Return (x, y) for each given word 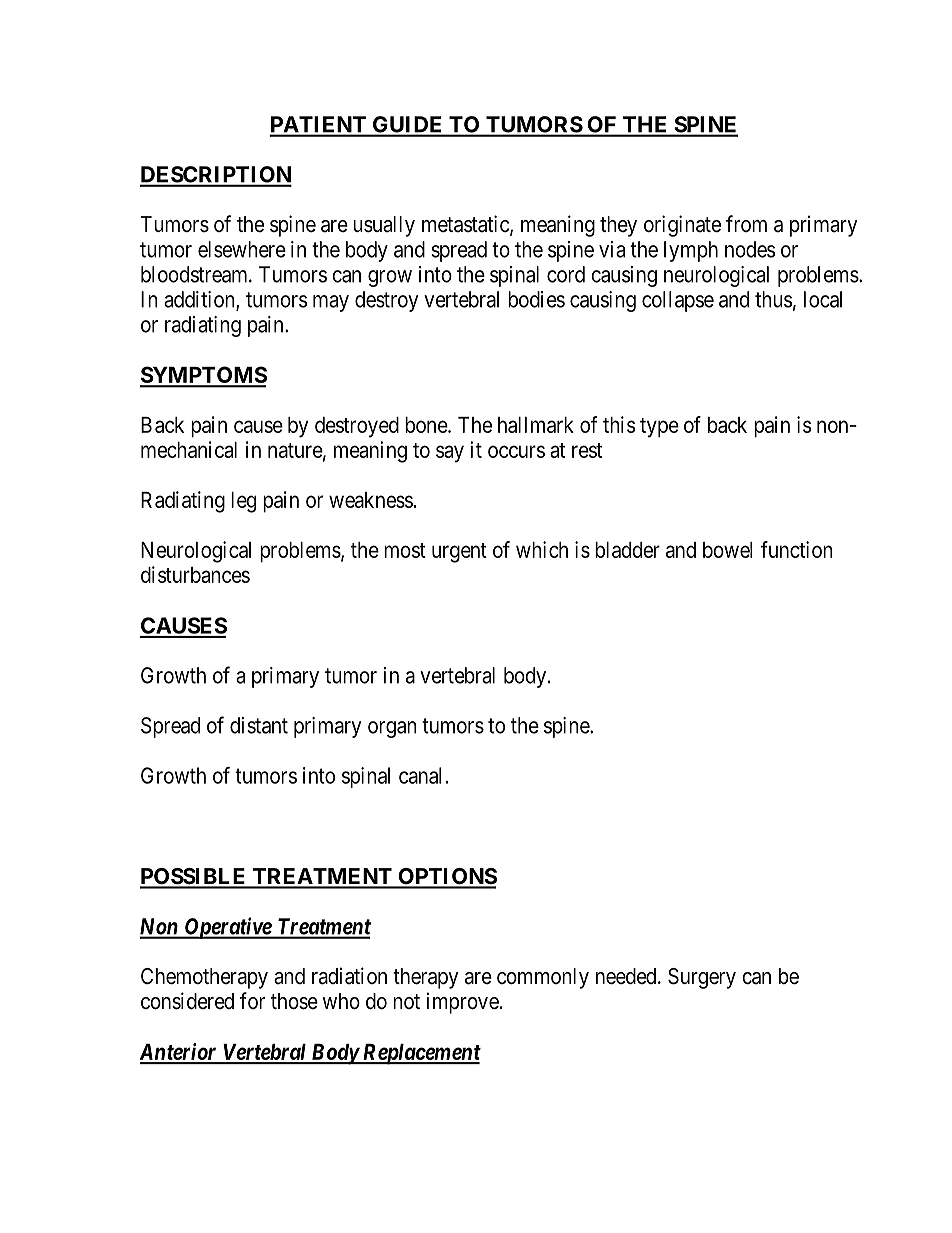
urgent (459, 553)
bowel (727, 550)
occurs (516, 451)
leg (243, 502)
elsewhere (242, 249)
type (659, 428)
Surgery (702, 978)
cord (566, 274)
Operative (227, 928)
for (252, 1000)
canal (420, 775)
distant (259, 725)
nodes (750, 249)
